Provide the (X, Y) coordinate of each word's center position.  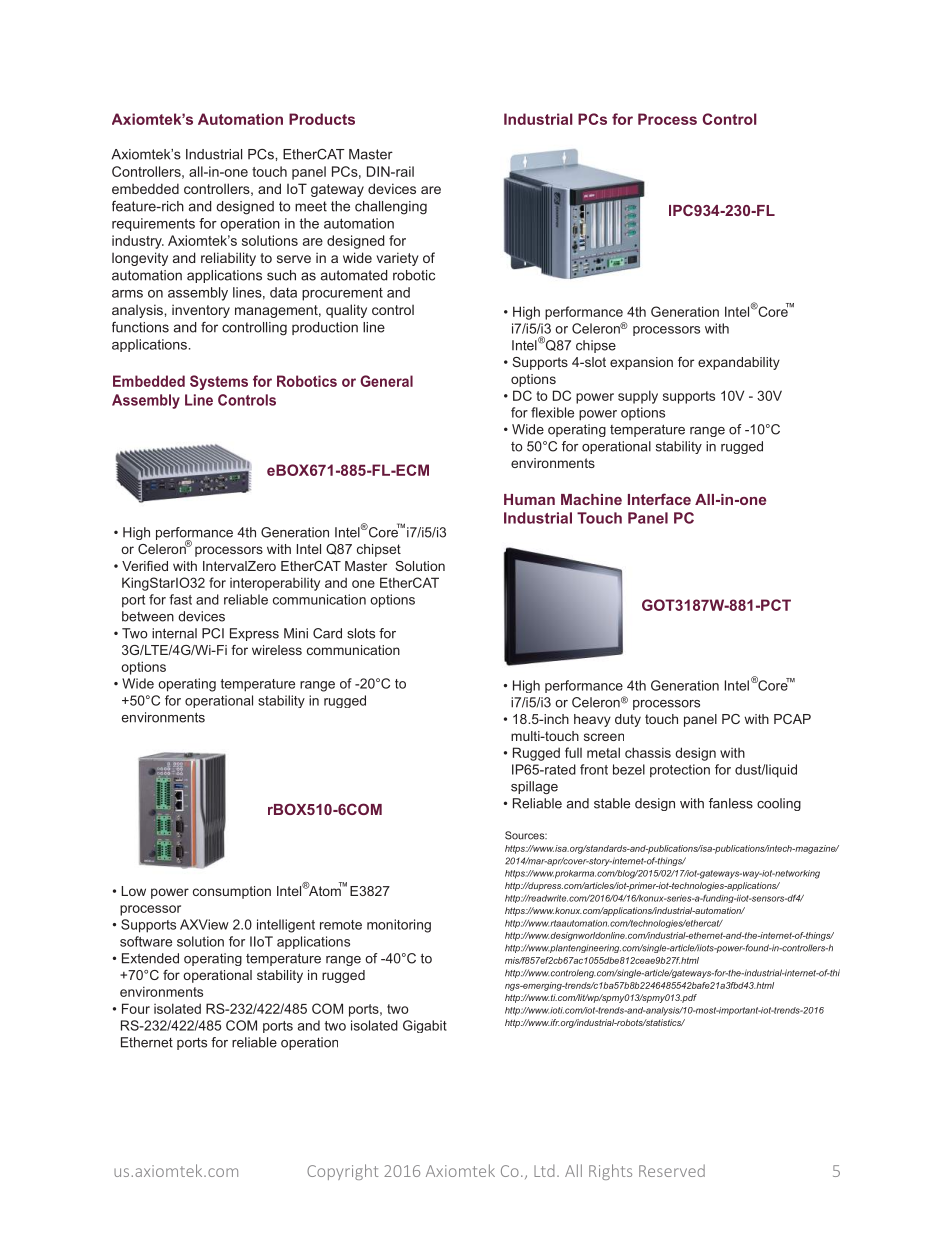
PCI (213, 633)
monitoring (399, 926)
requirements (153, 224)
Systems (219, 382)
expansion (641, 363)
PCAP (792, 719)
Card (327, 633)
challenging (391, 208)
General (386, 381)
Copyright (342, 1172)
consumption (232, 892)
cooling (779, 804)
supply (638, 397)
